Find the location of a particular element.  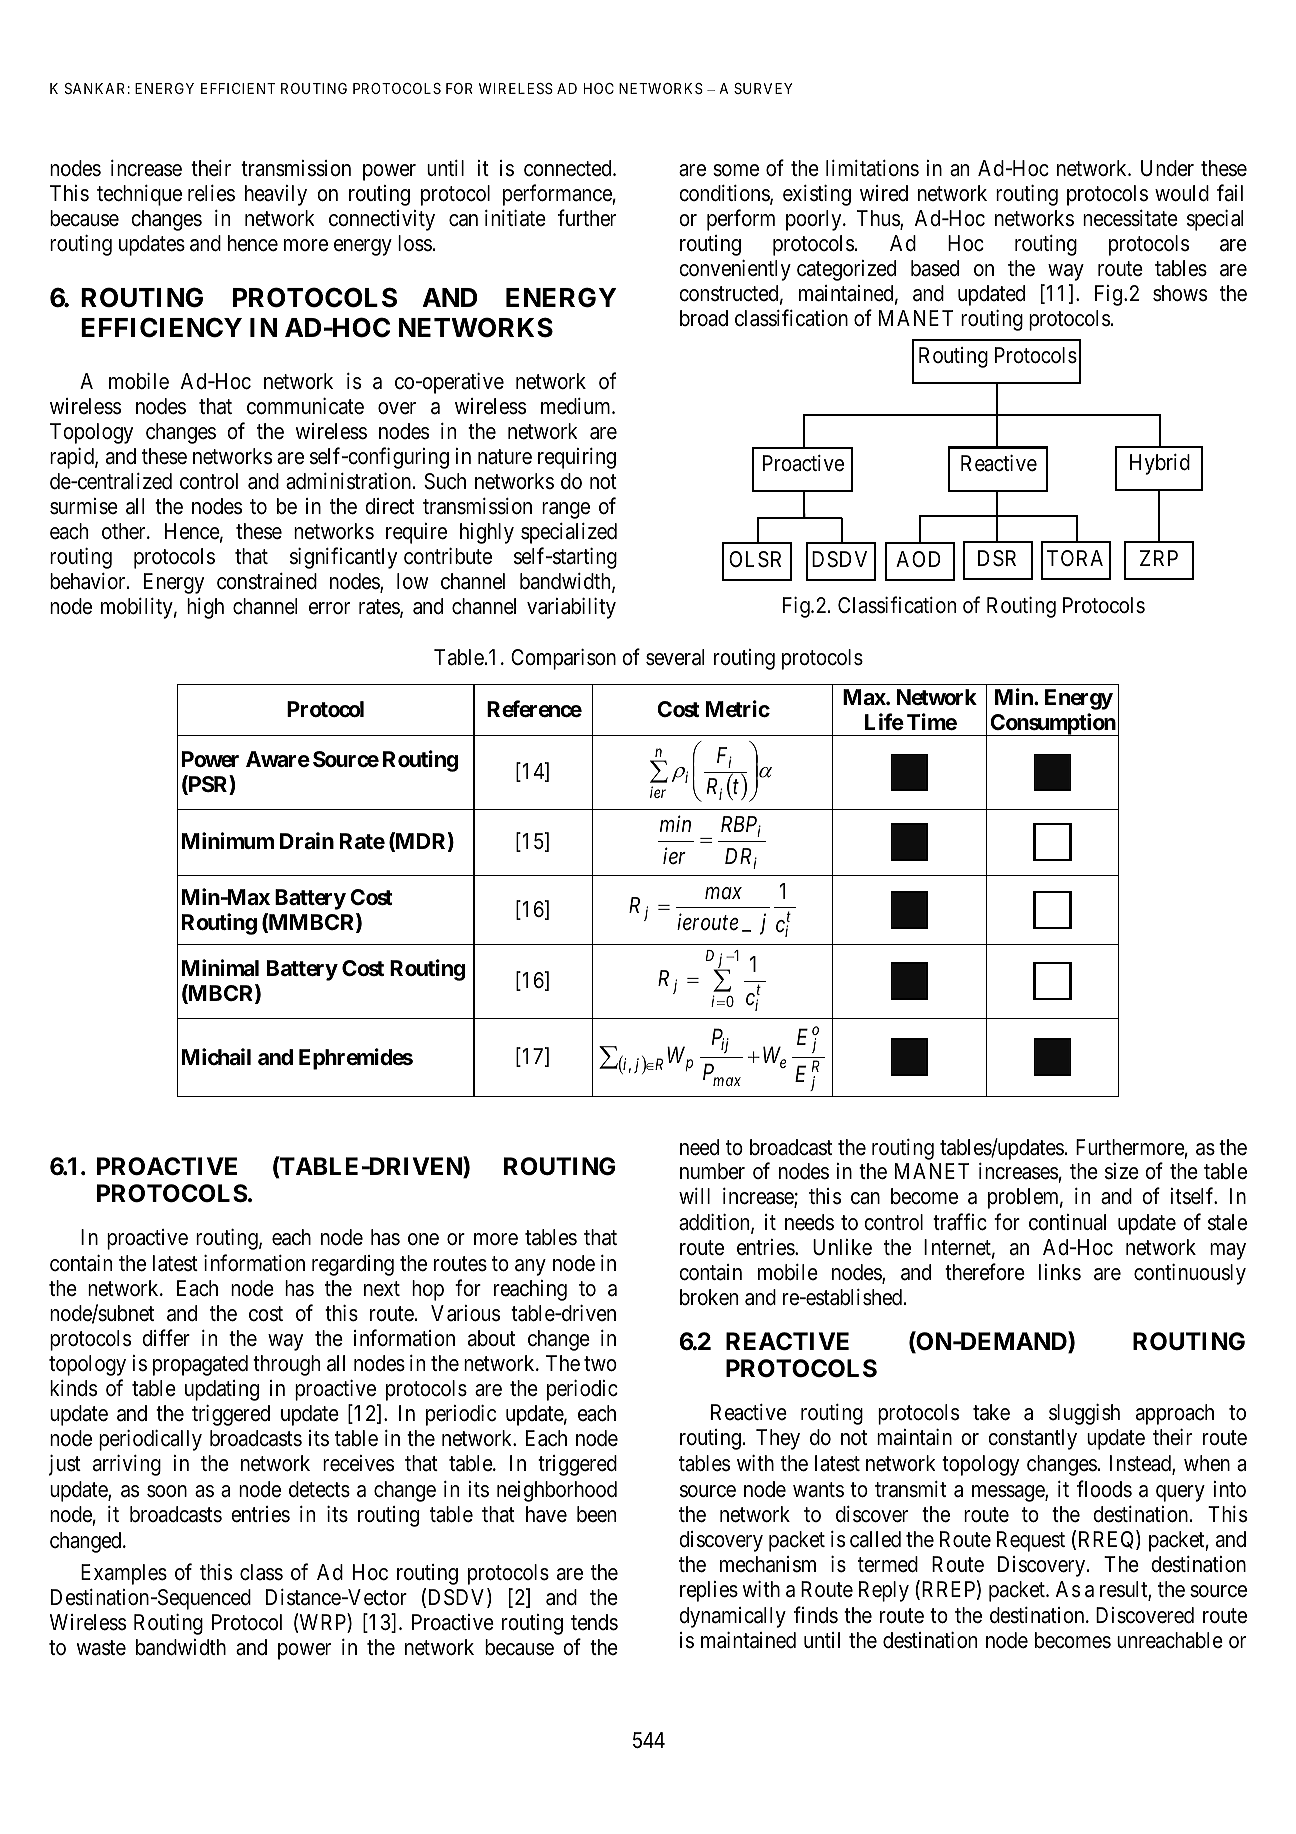

TORA is located at coordinates (1075, 558).
